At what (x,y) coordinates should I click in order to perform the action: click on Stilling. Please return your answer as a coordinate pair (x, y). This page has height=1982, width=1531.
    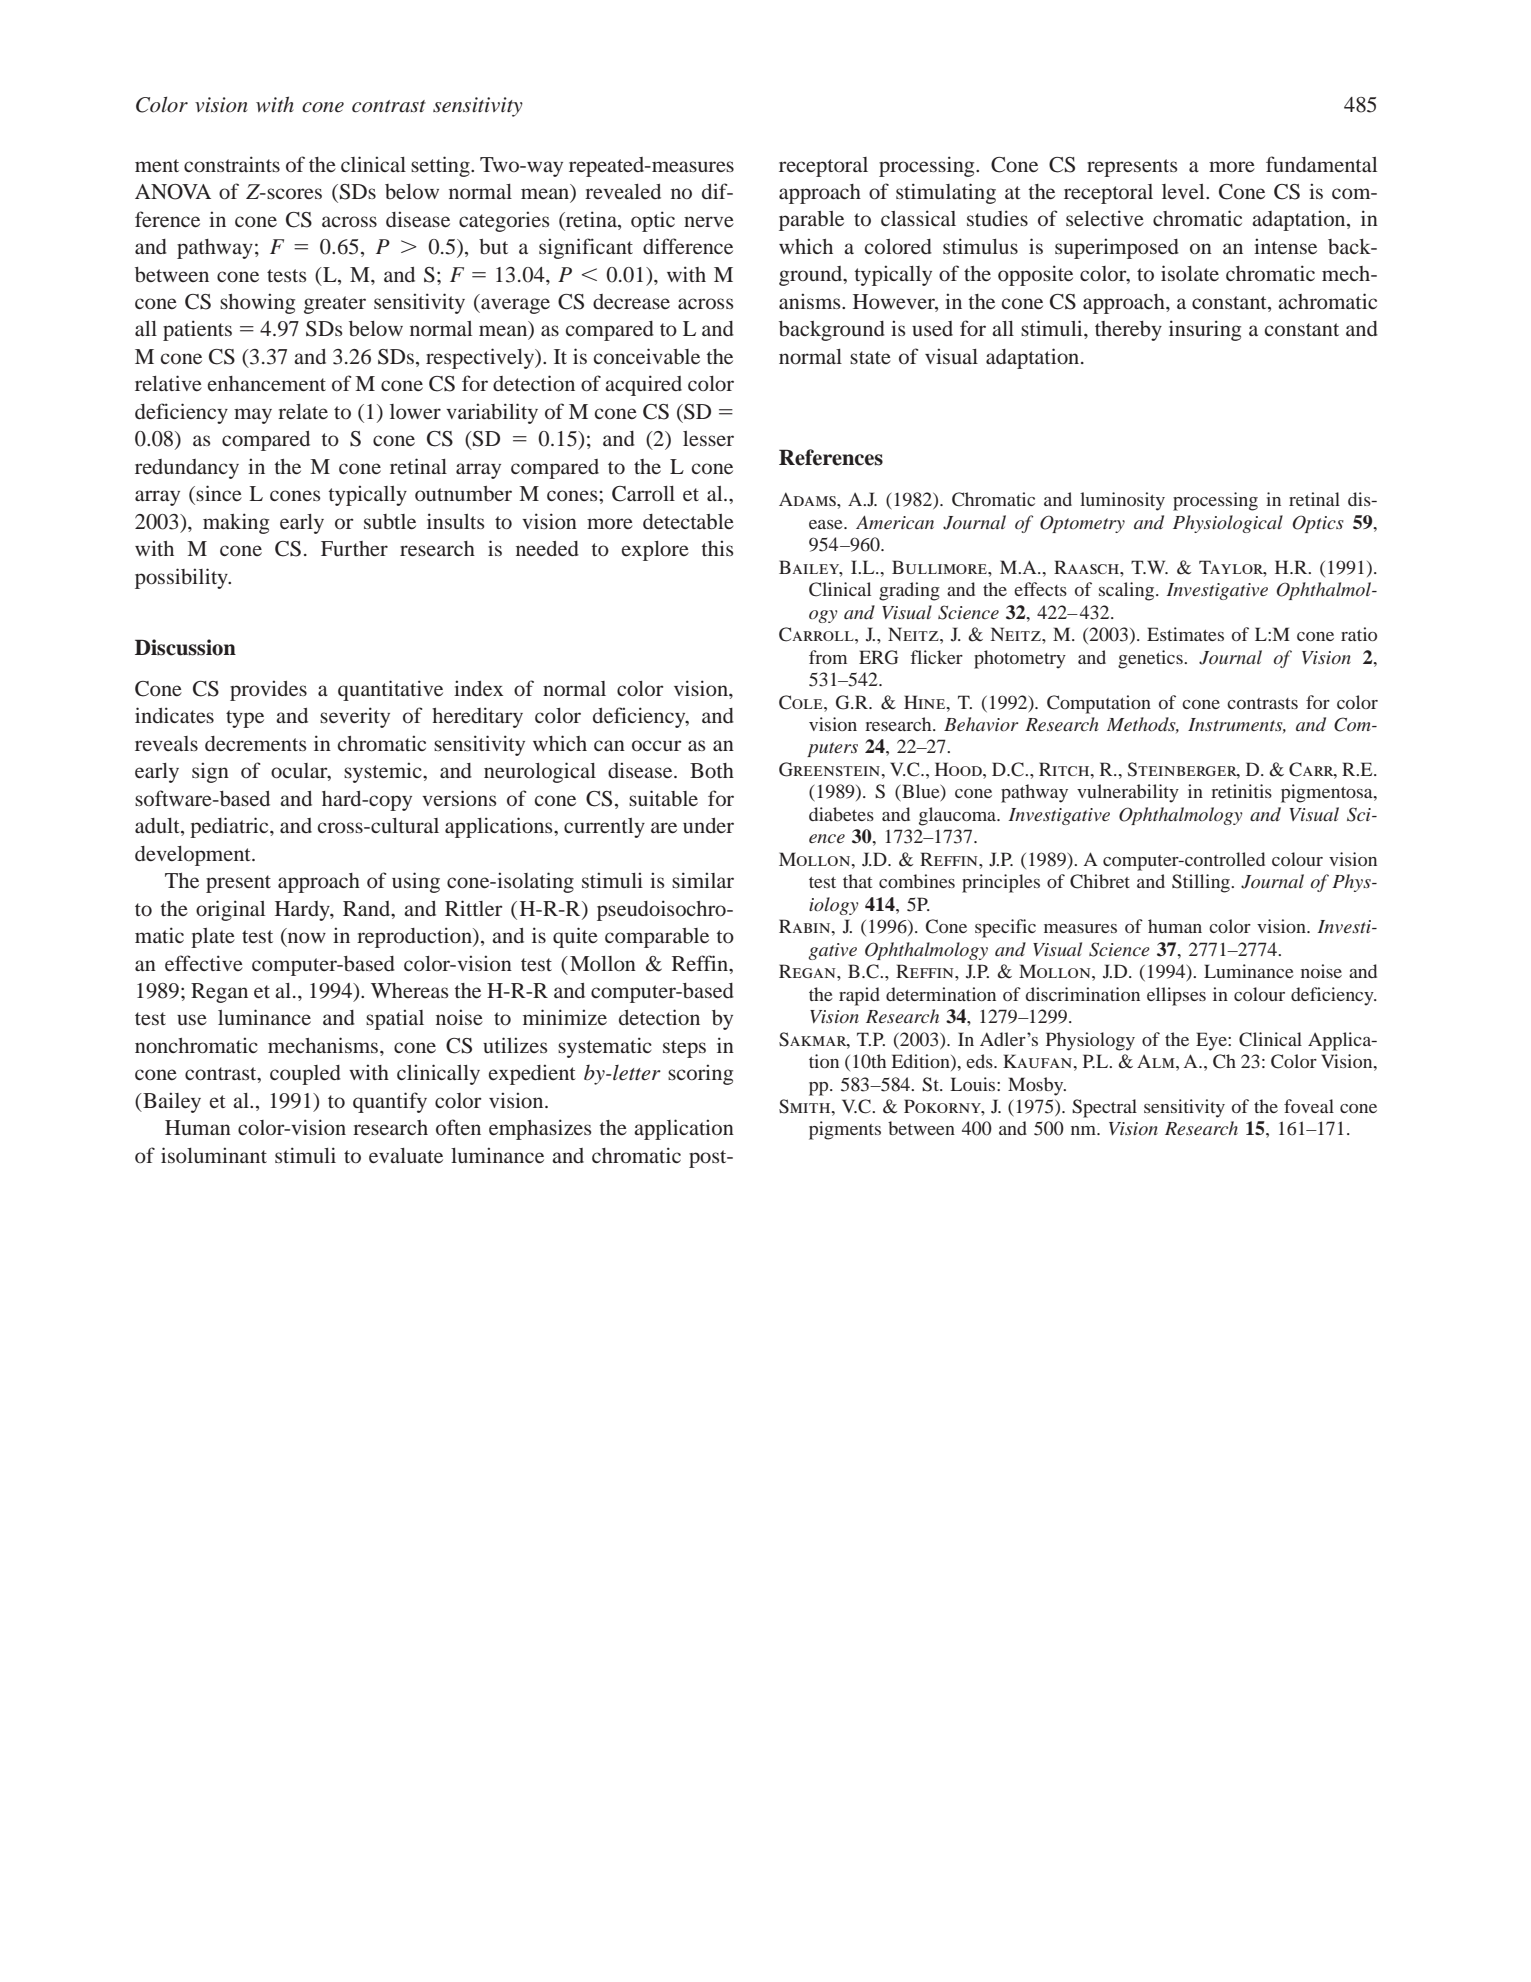
    Looking at the image, I should click on (1202, 883).
